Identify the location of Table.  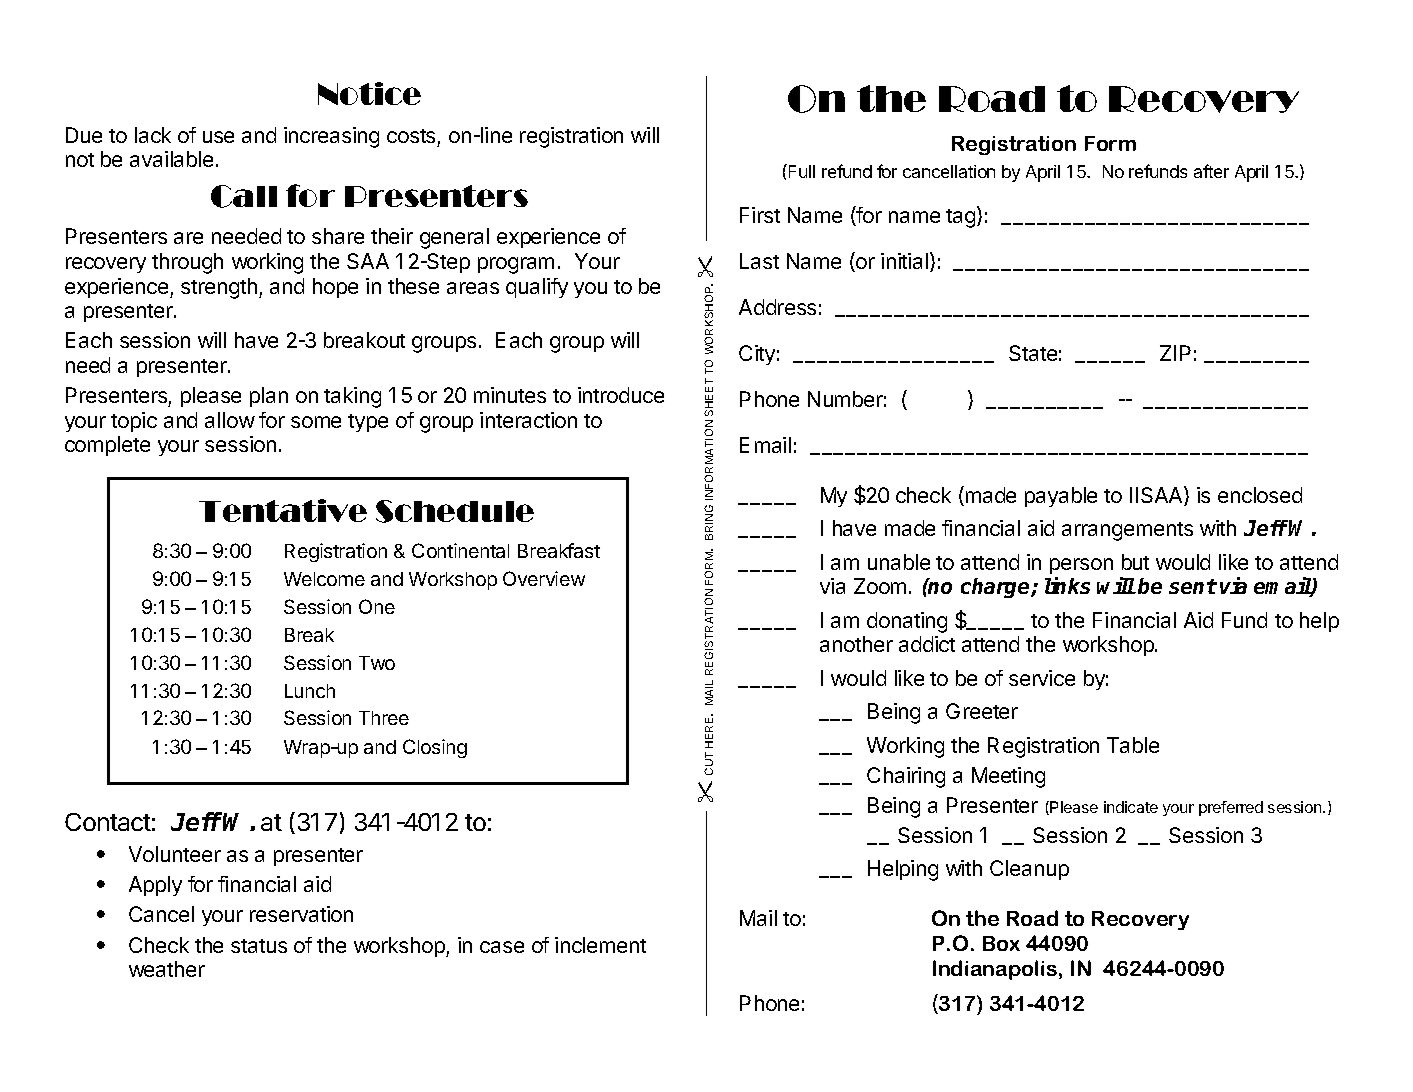
(1133, 745).
